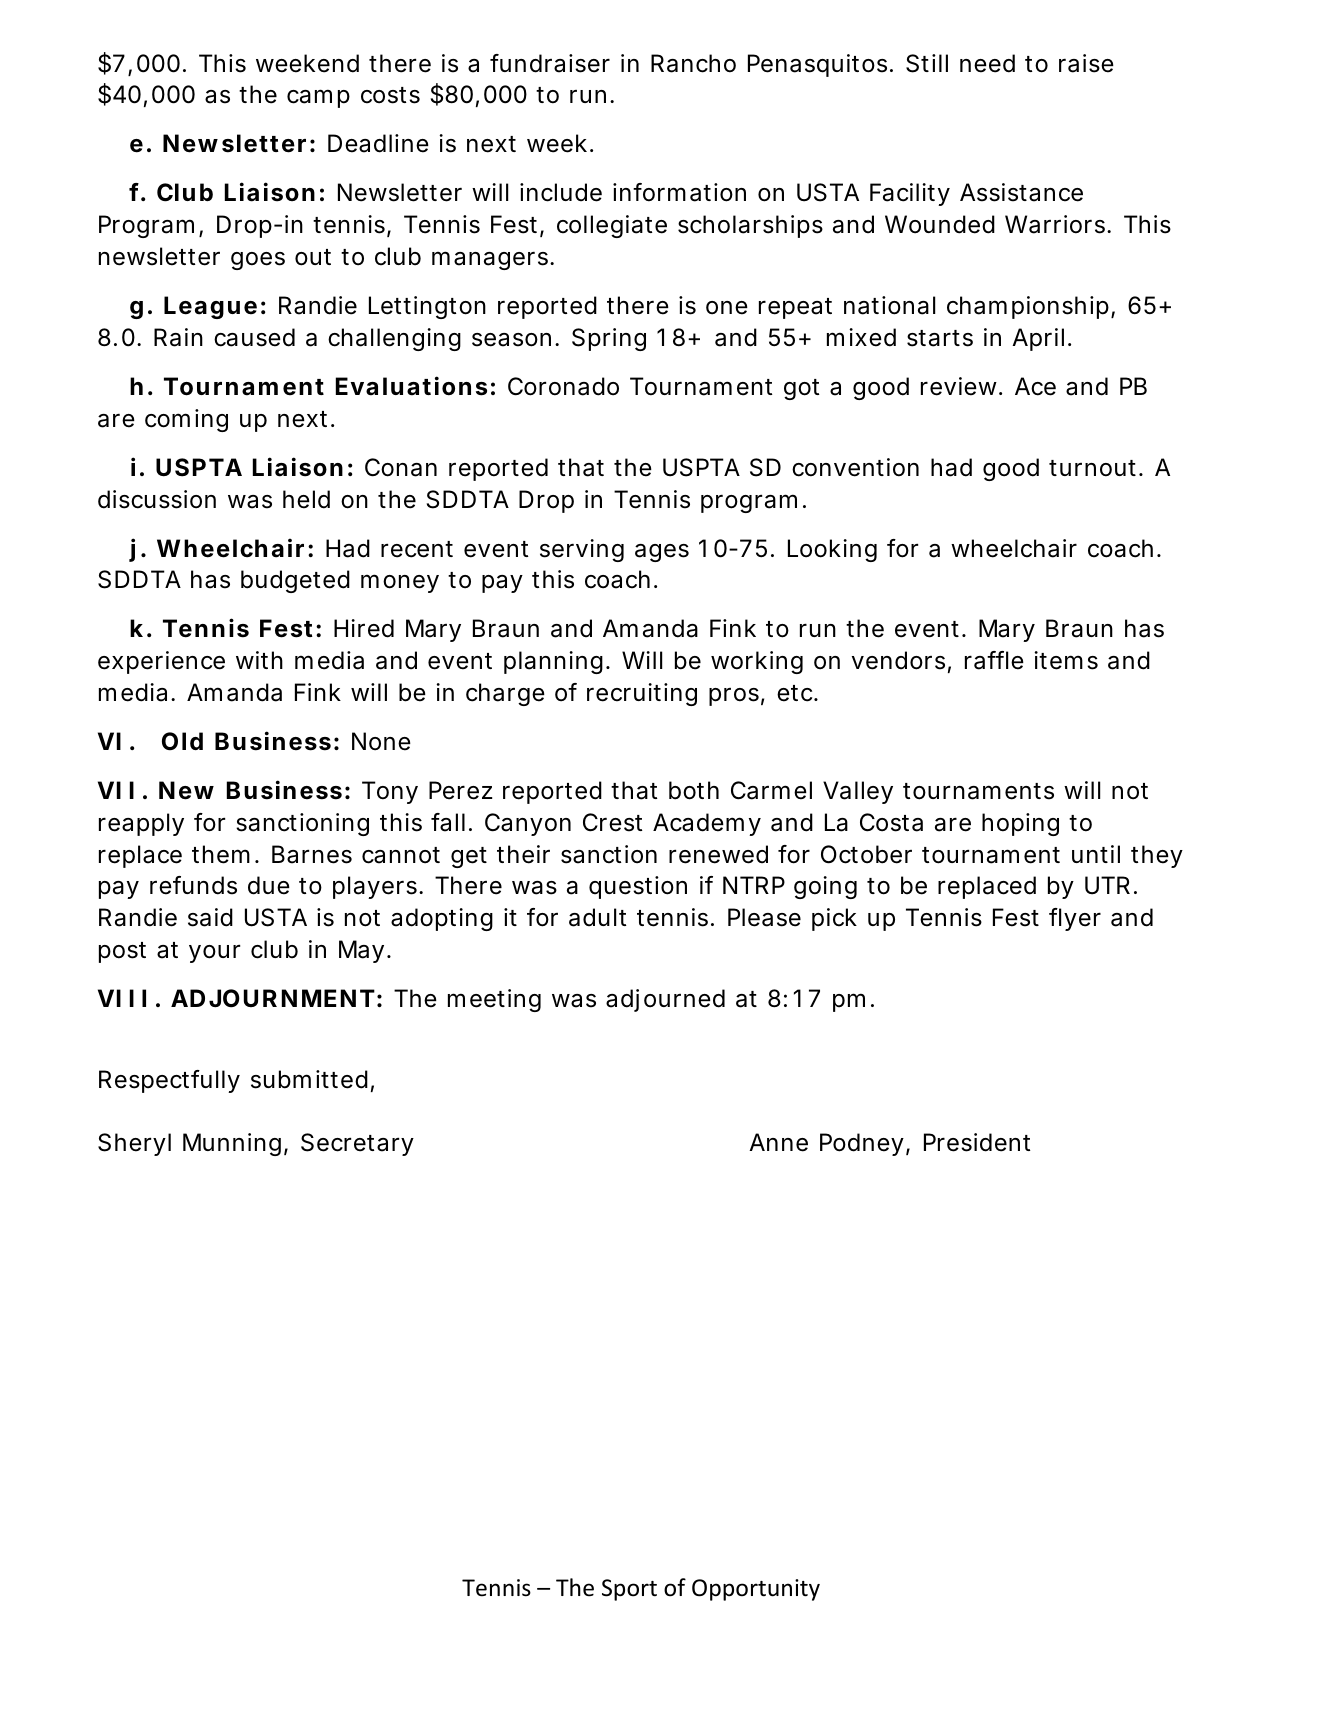 The image size is (1322, 1711). I want to click on Anne, so click(778, 1142).
